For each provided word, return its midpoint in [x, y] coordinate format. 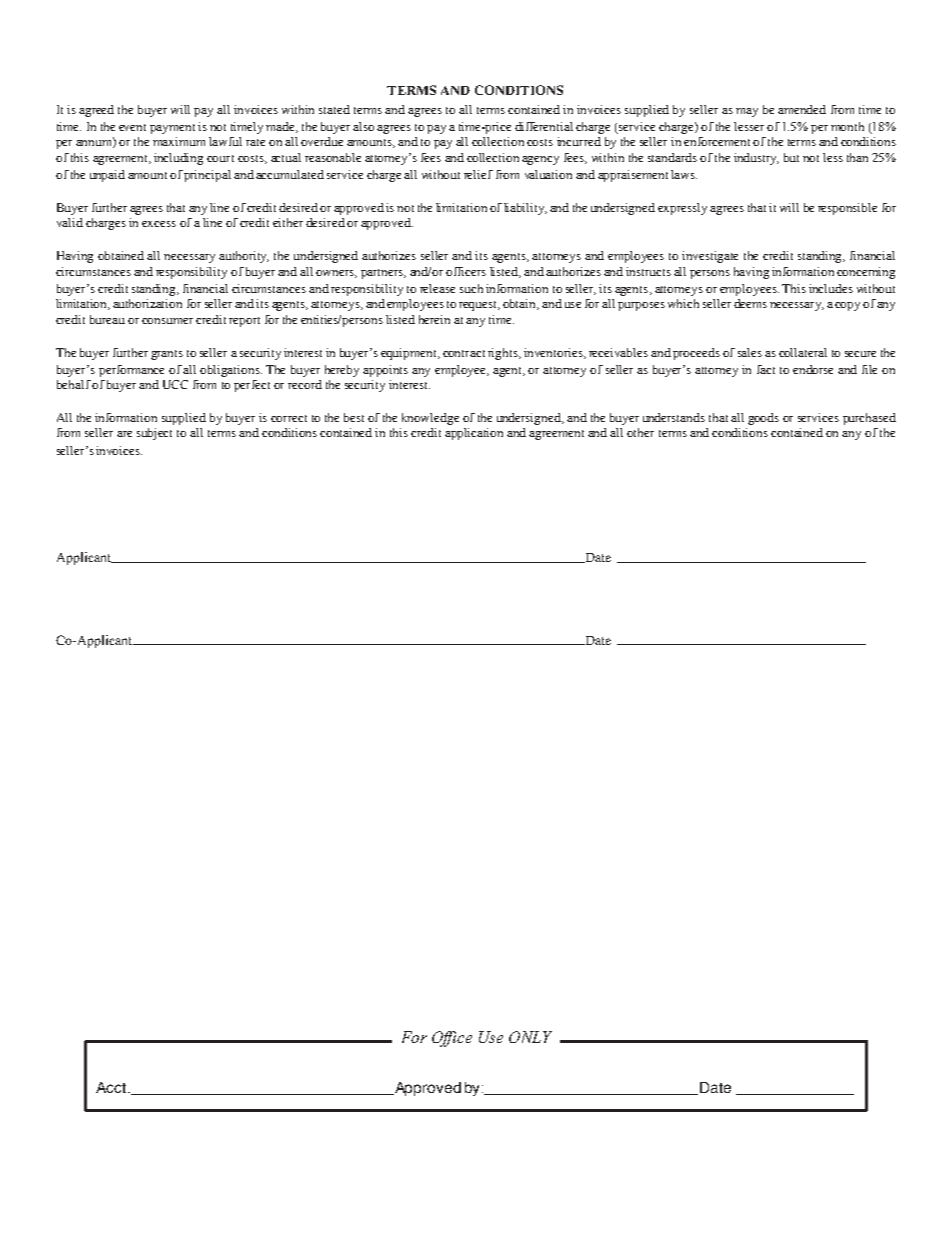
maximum [179, 141]
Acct [112, 1087]
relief [478, 174]
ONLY [530, 1037]
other [640, 432]
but [791, 157]
